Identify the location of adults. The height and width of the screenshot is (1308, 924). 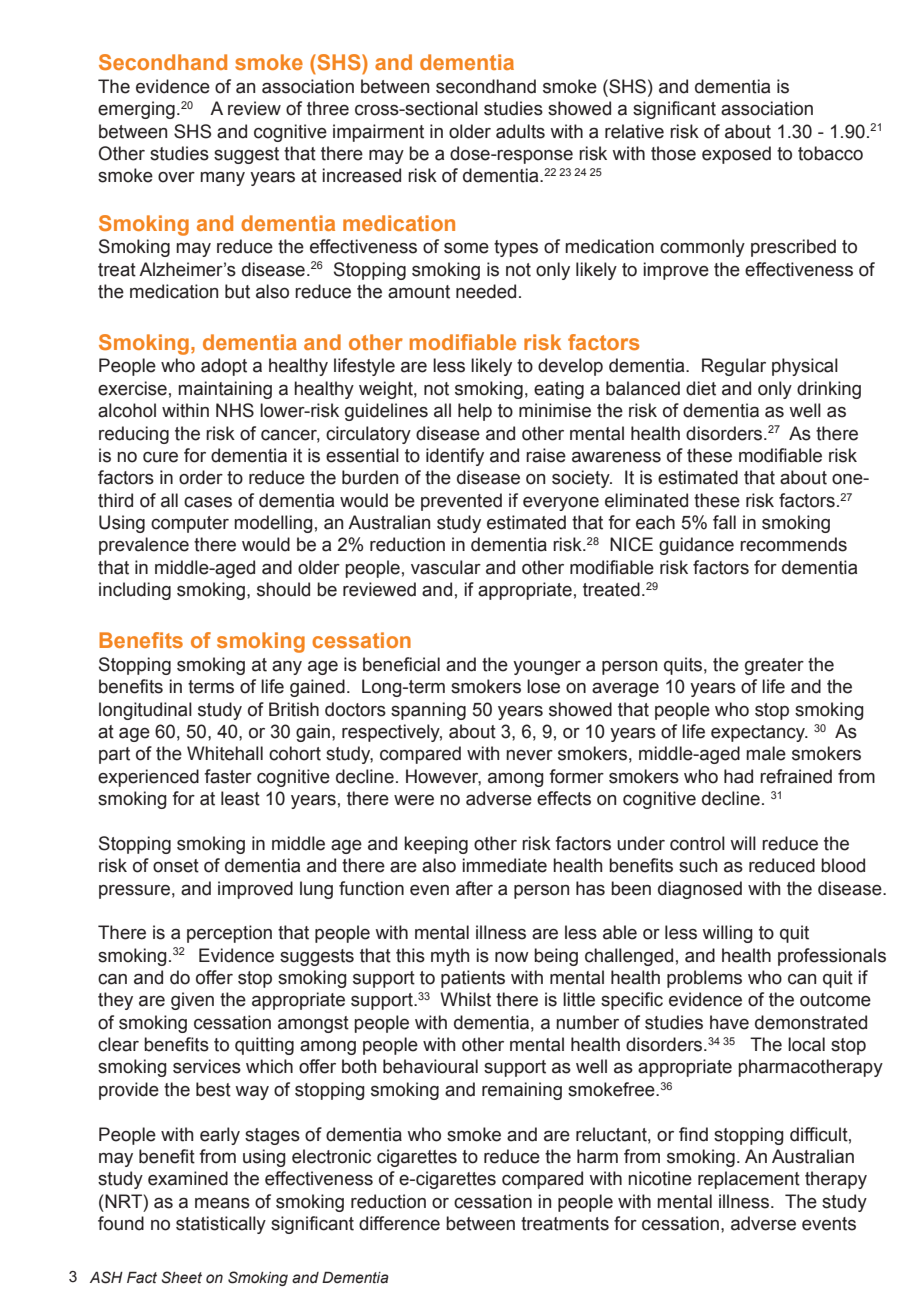
(520, 131).
